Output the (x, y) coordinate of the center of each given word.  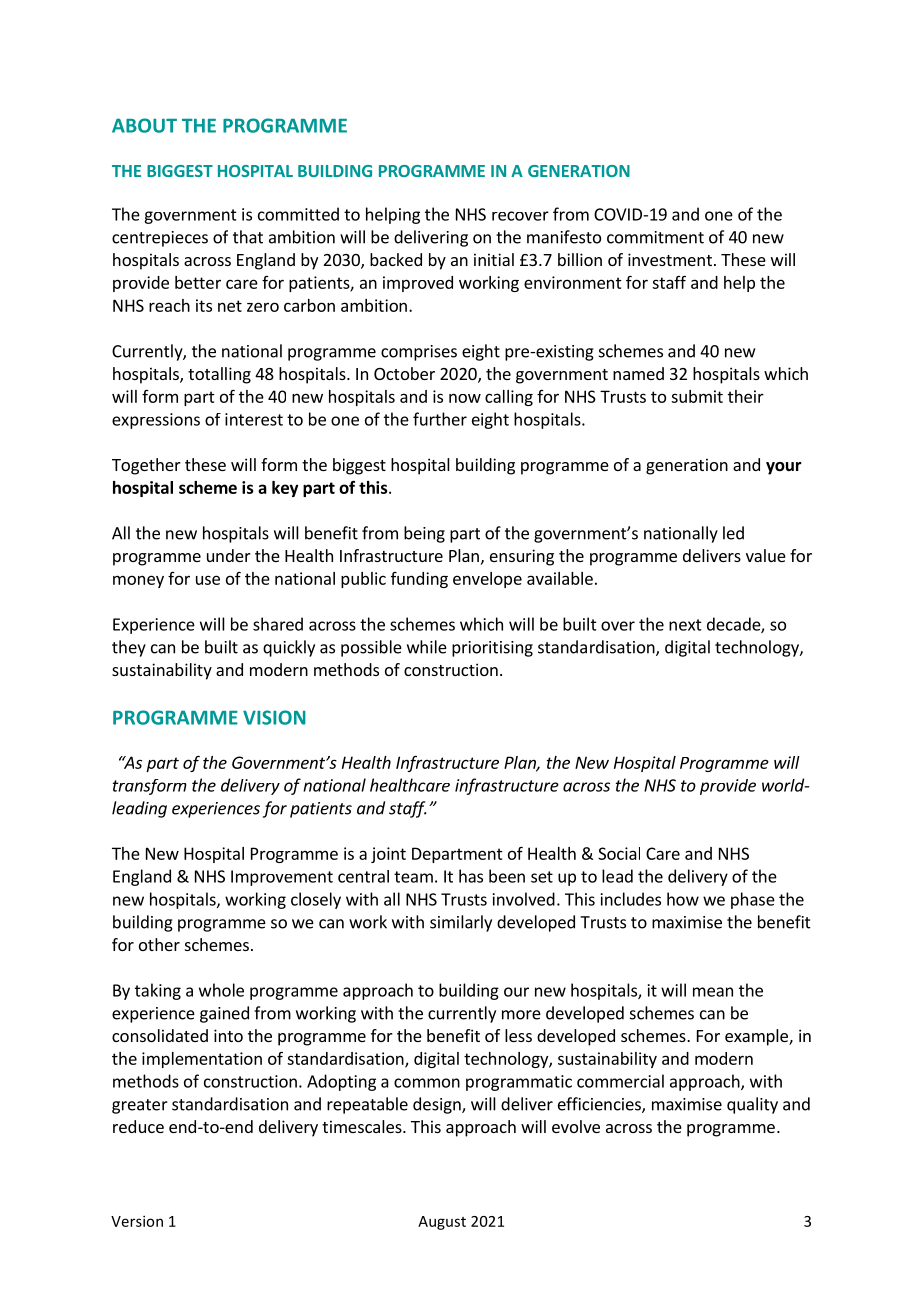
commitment (655, 237)
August (442, 1223)
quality (752, 1105)
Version (137, 1221)
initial (494, 259)
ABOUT (144, 125)
